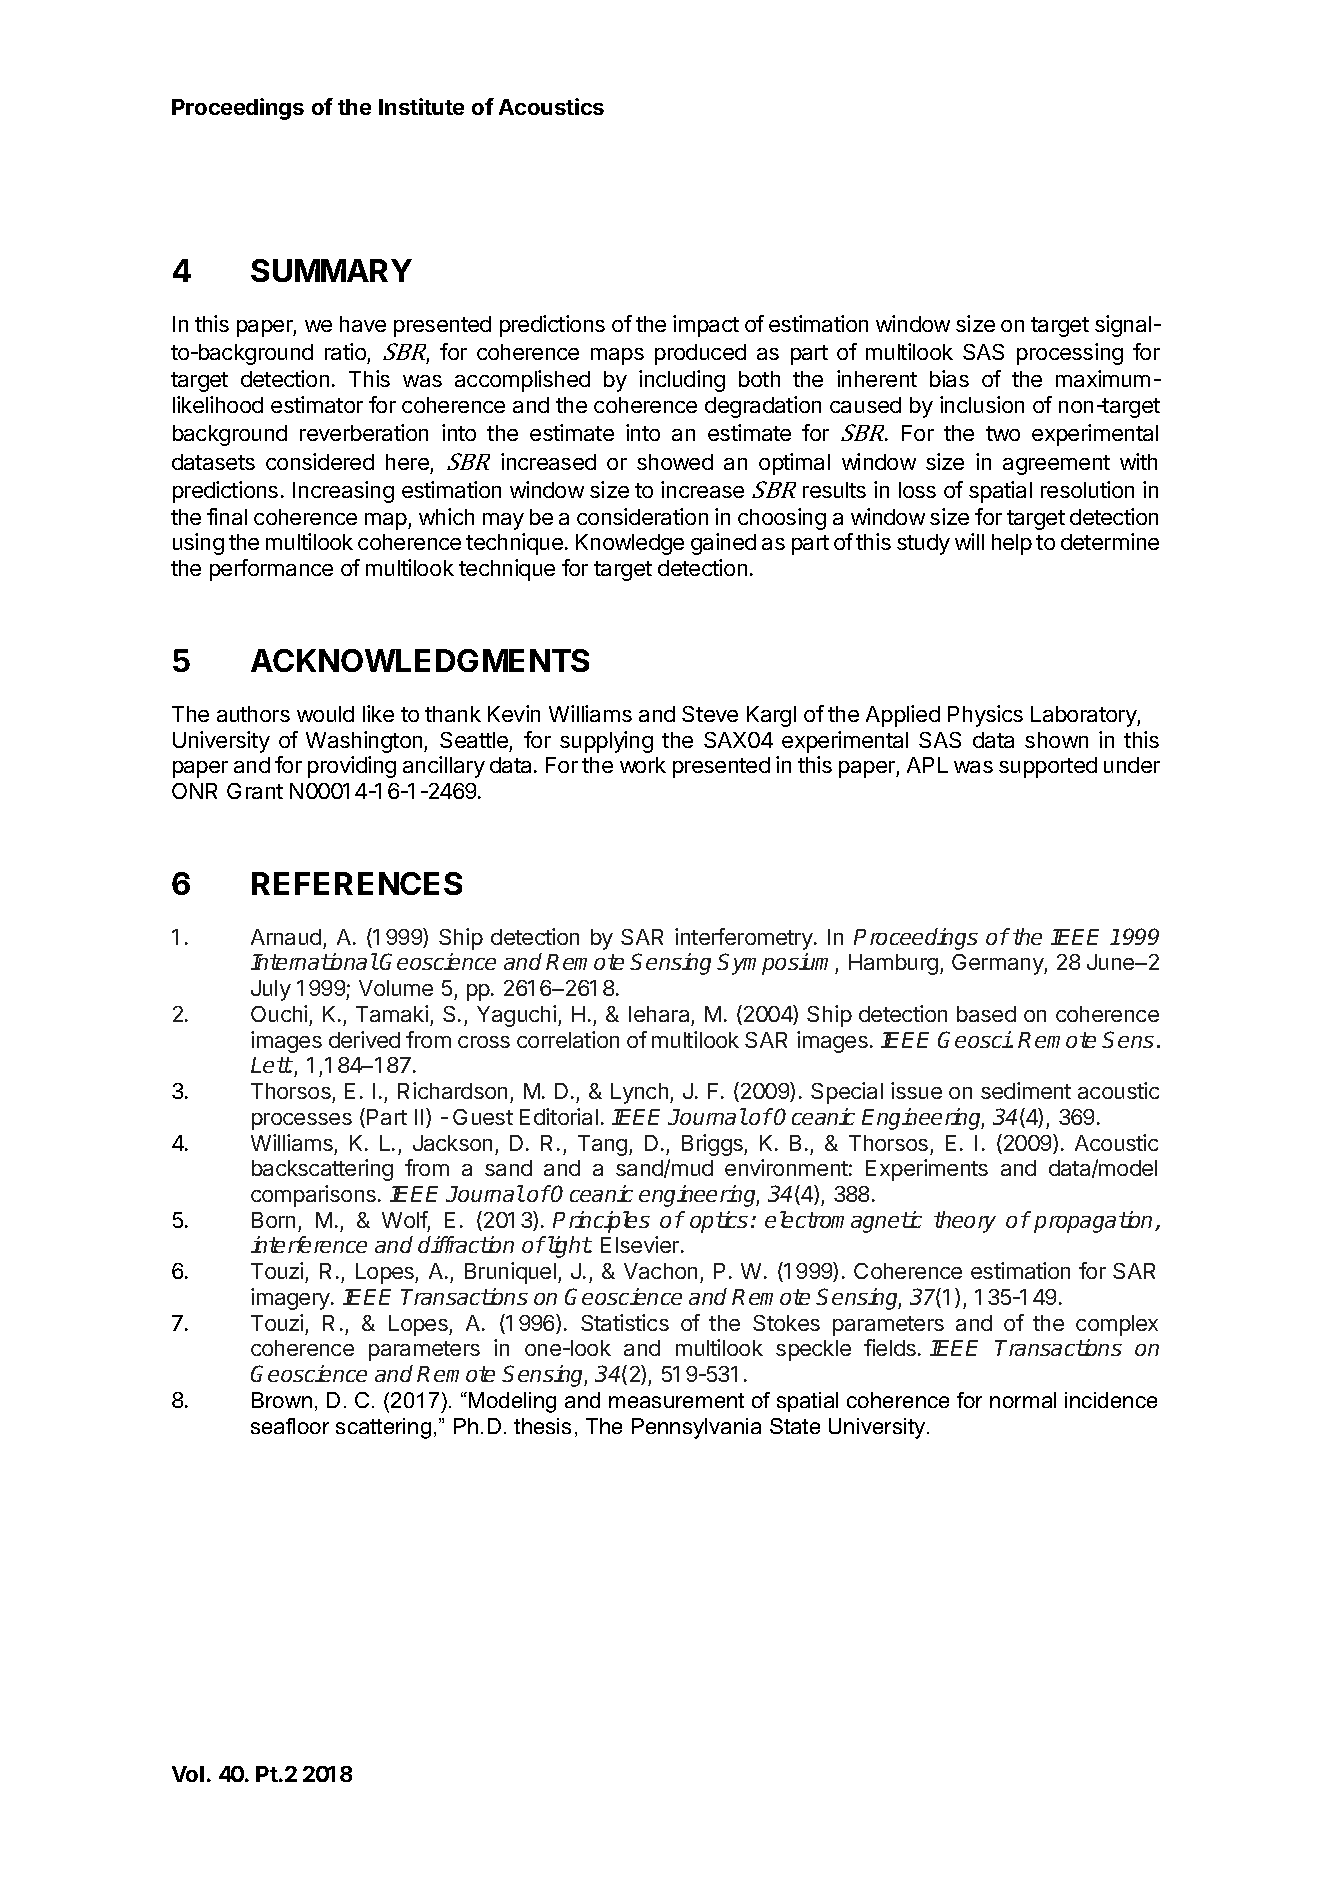  I want to click on processing, so click(1070, 354).
